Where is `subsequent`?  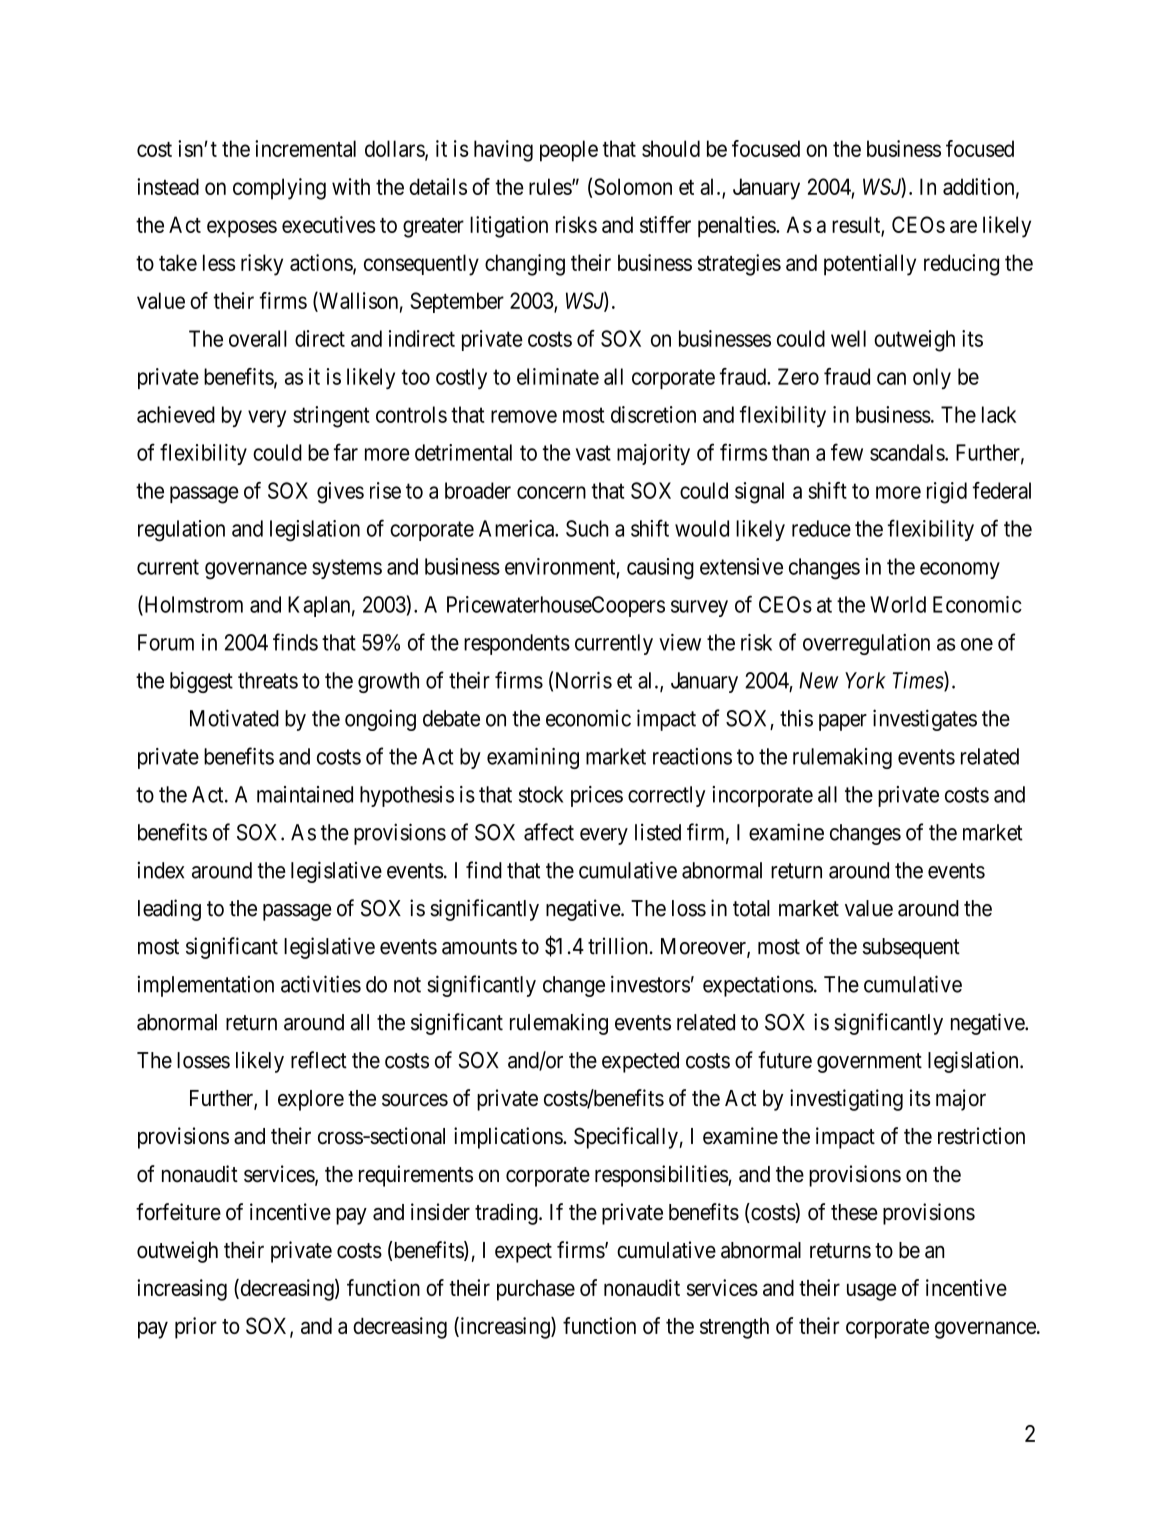
subsequent is located at coordinates (911, 948).
